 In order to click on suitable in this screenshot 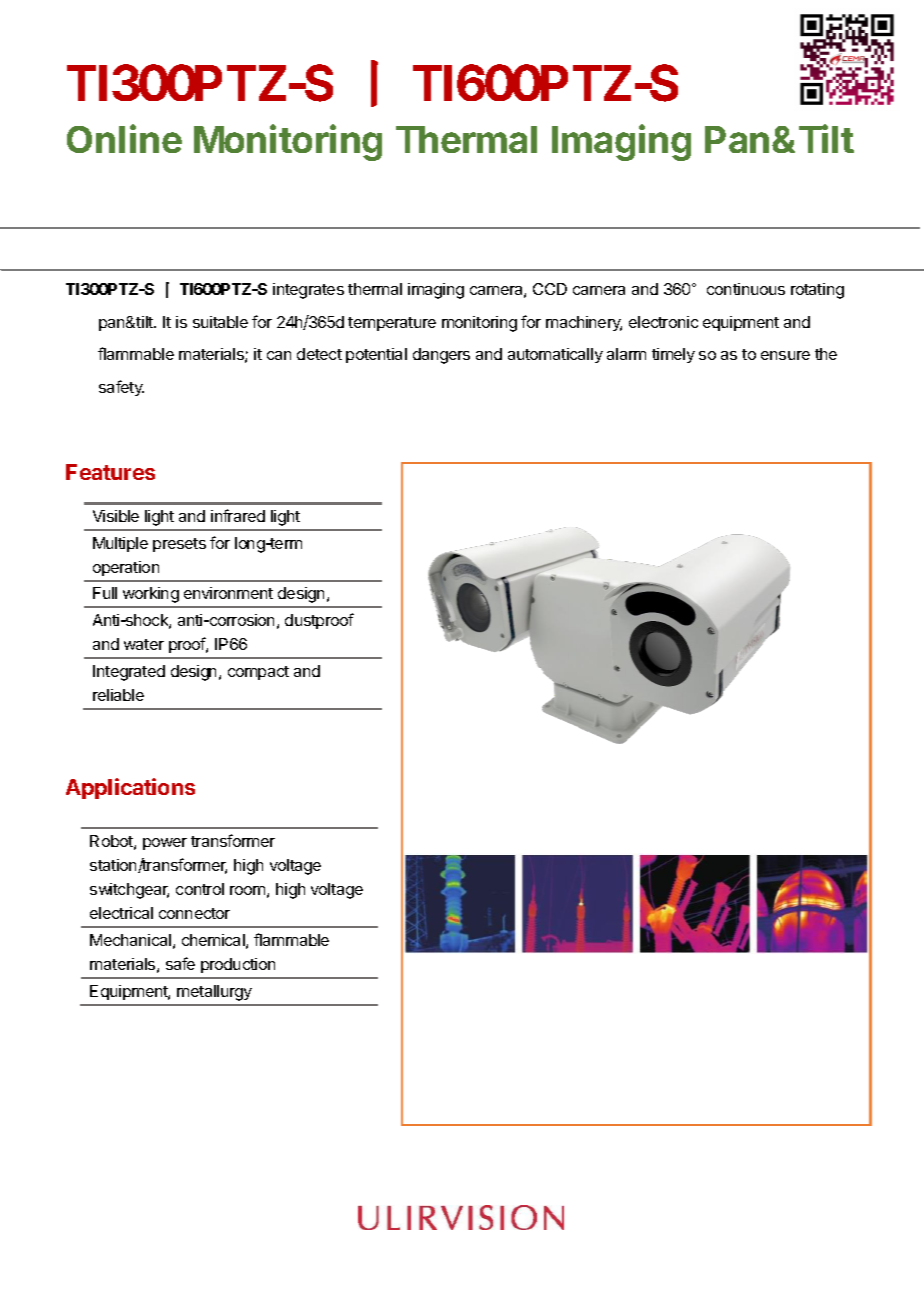, I will do `click(220, 322)`.
